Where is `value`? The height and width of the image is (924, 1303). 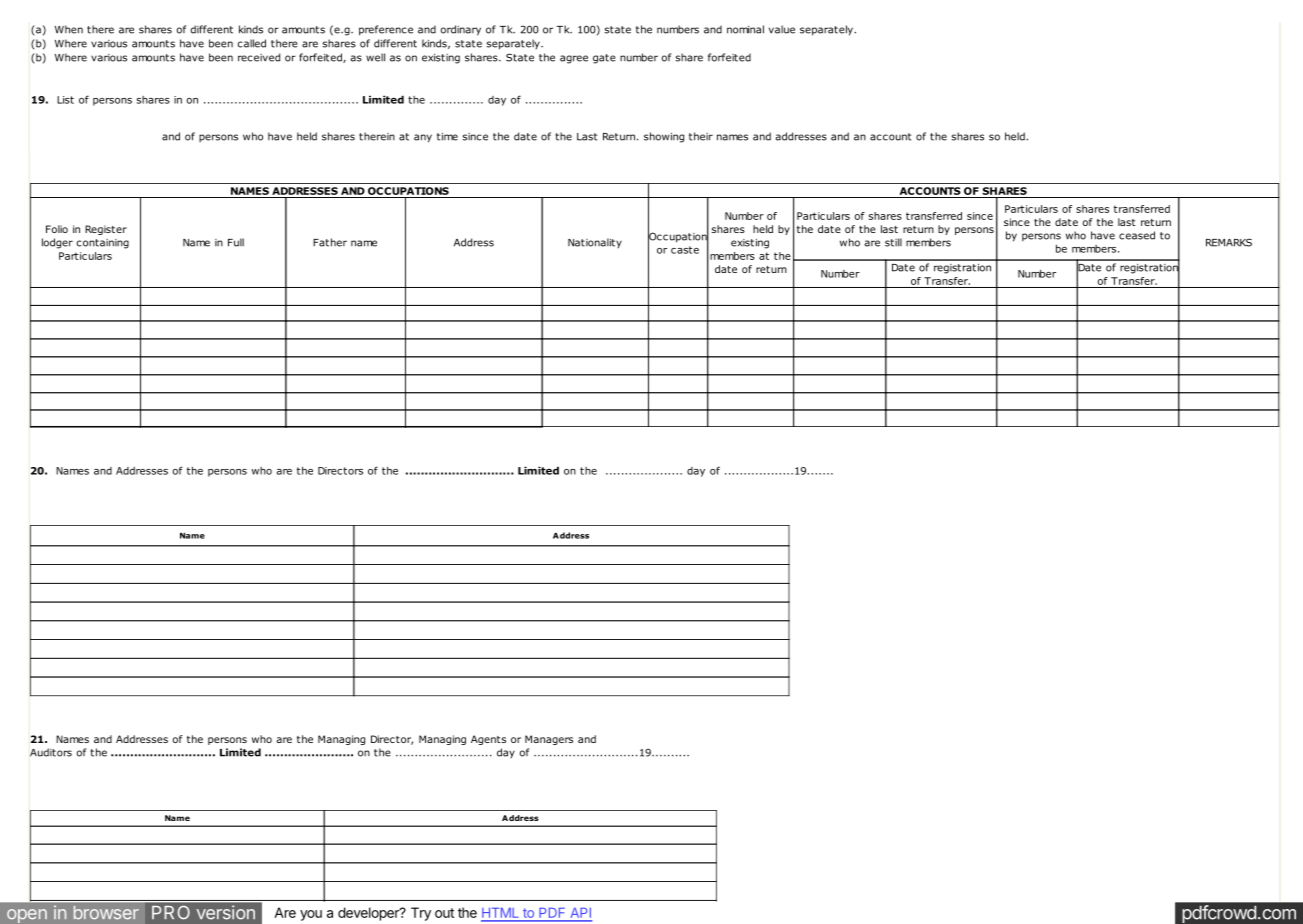 value is located at coordinates (782, 29).
